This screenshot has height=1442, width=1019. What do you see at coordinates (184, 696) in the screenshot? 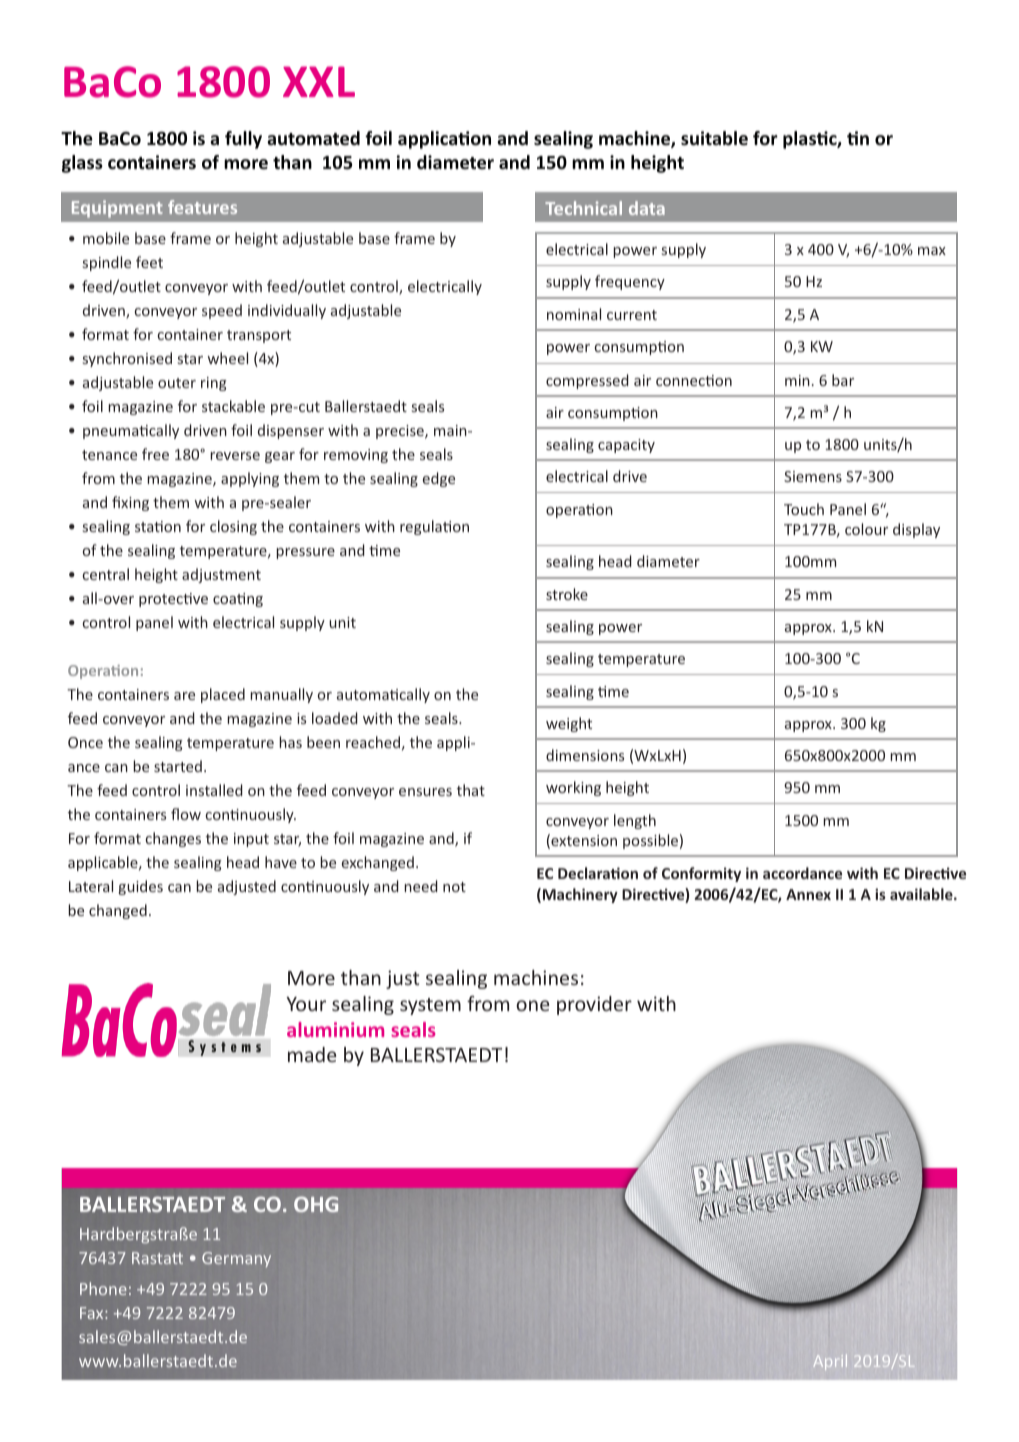
I see `are` at bounding box center [184, 696].
